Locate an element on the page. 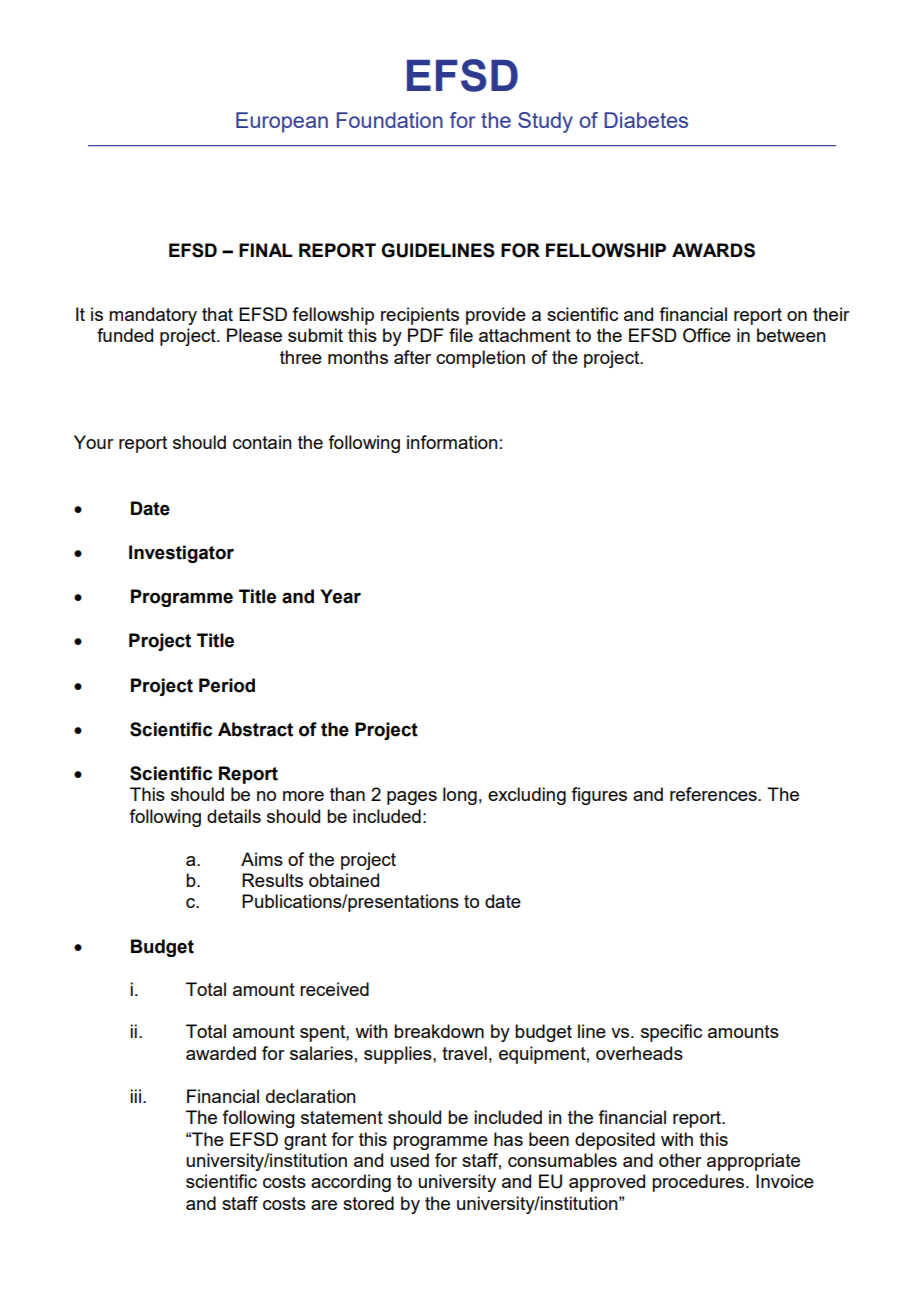 The width and height of the image is (924, 1308). European is located at coordinates (282, 122).
